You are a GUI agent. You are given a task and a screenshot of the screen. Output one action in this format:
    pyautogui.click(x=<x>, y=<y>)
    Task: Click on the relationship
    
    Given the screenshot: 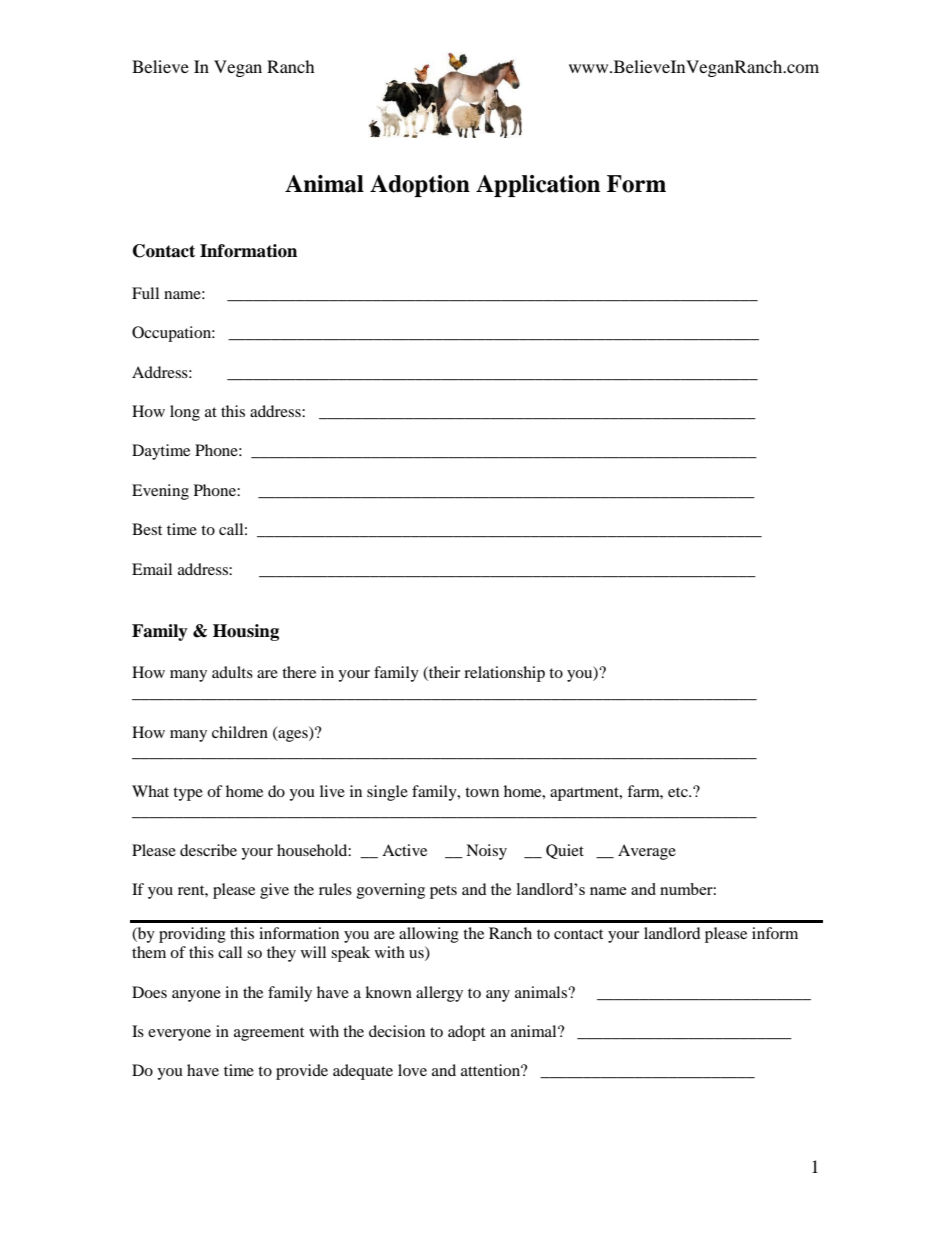 What is the action you would take?
    pyautogui.click(x=504, y=674)
